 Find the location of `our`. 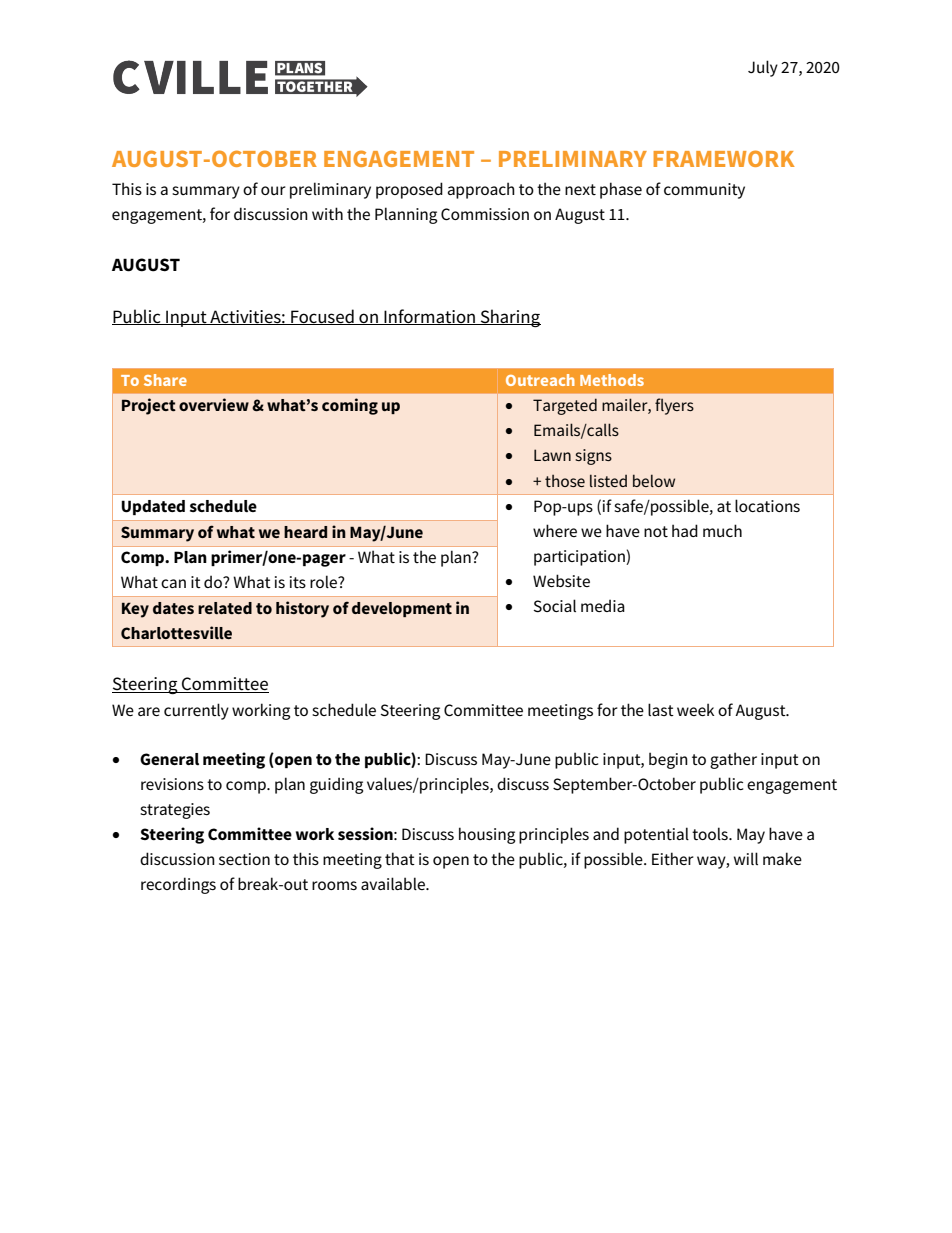

our is located at coordinates (273, 190).
